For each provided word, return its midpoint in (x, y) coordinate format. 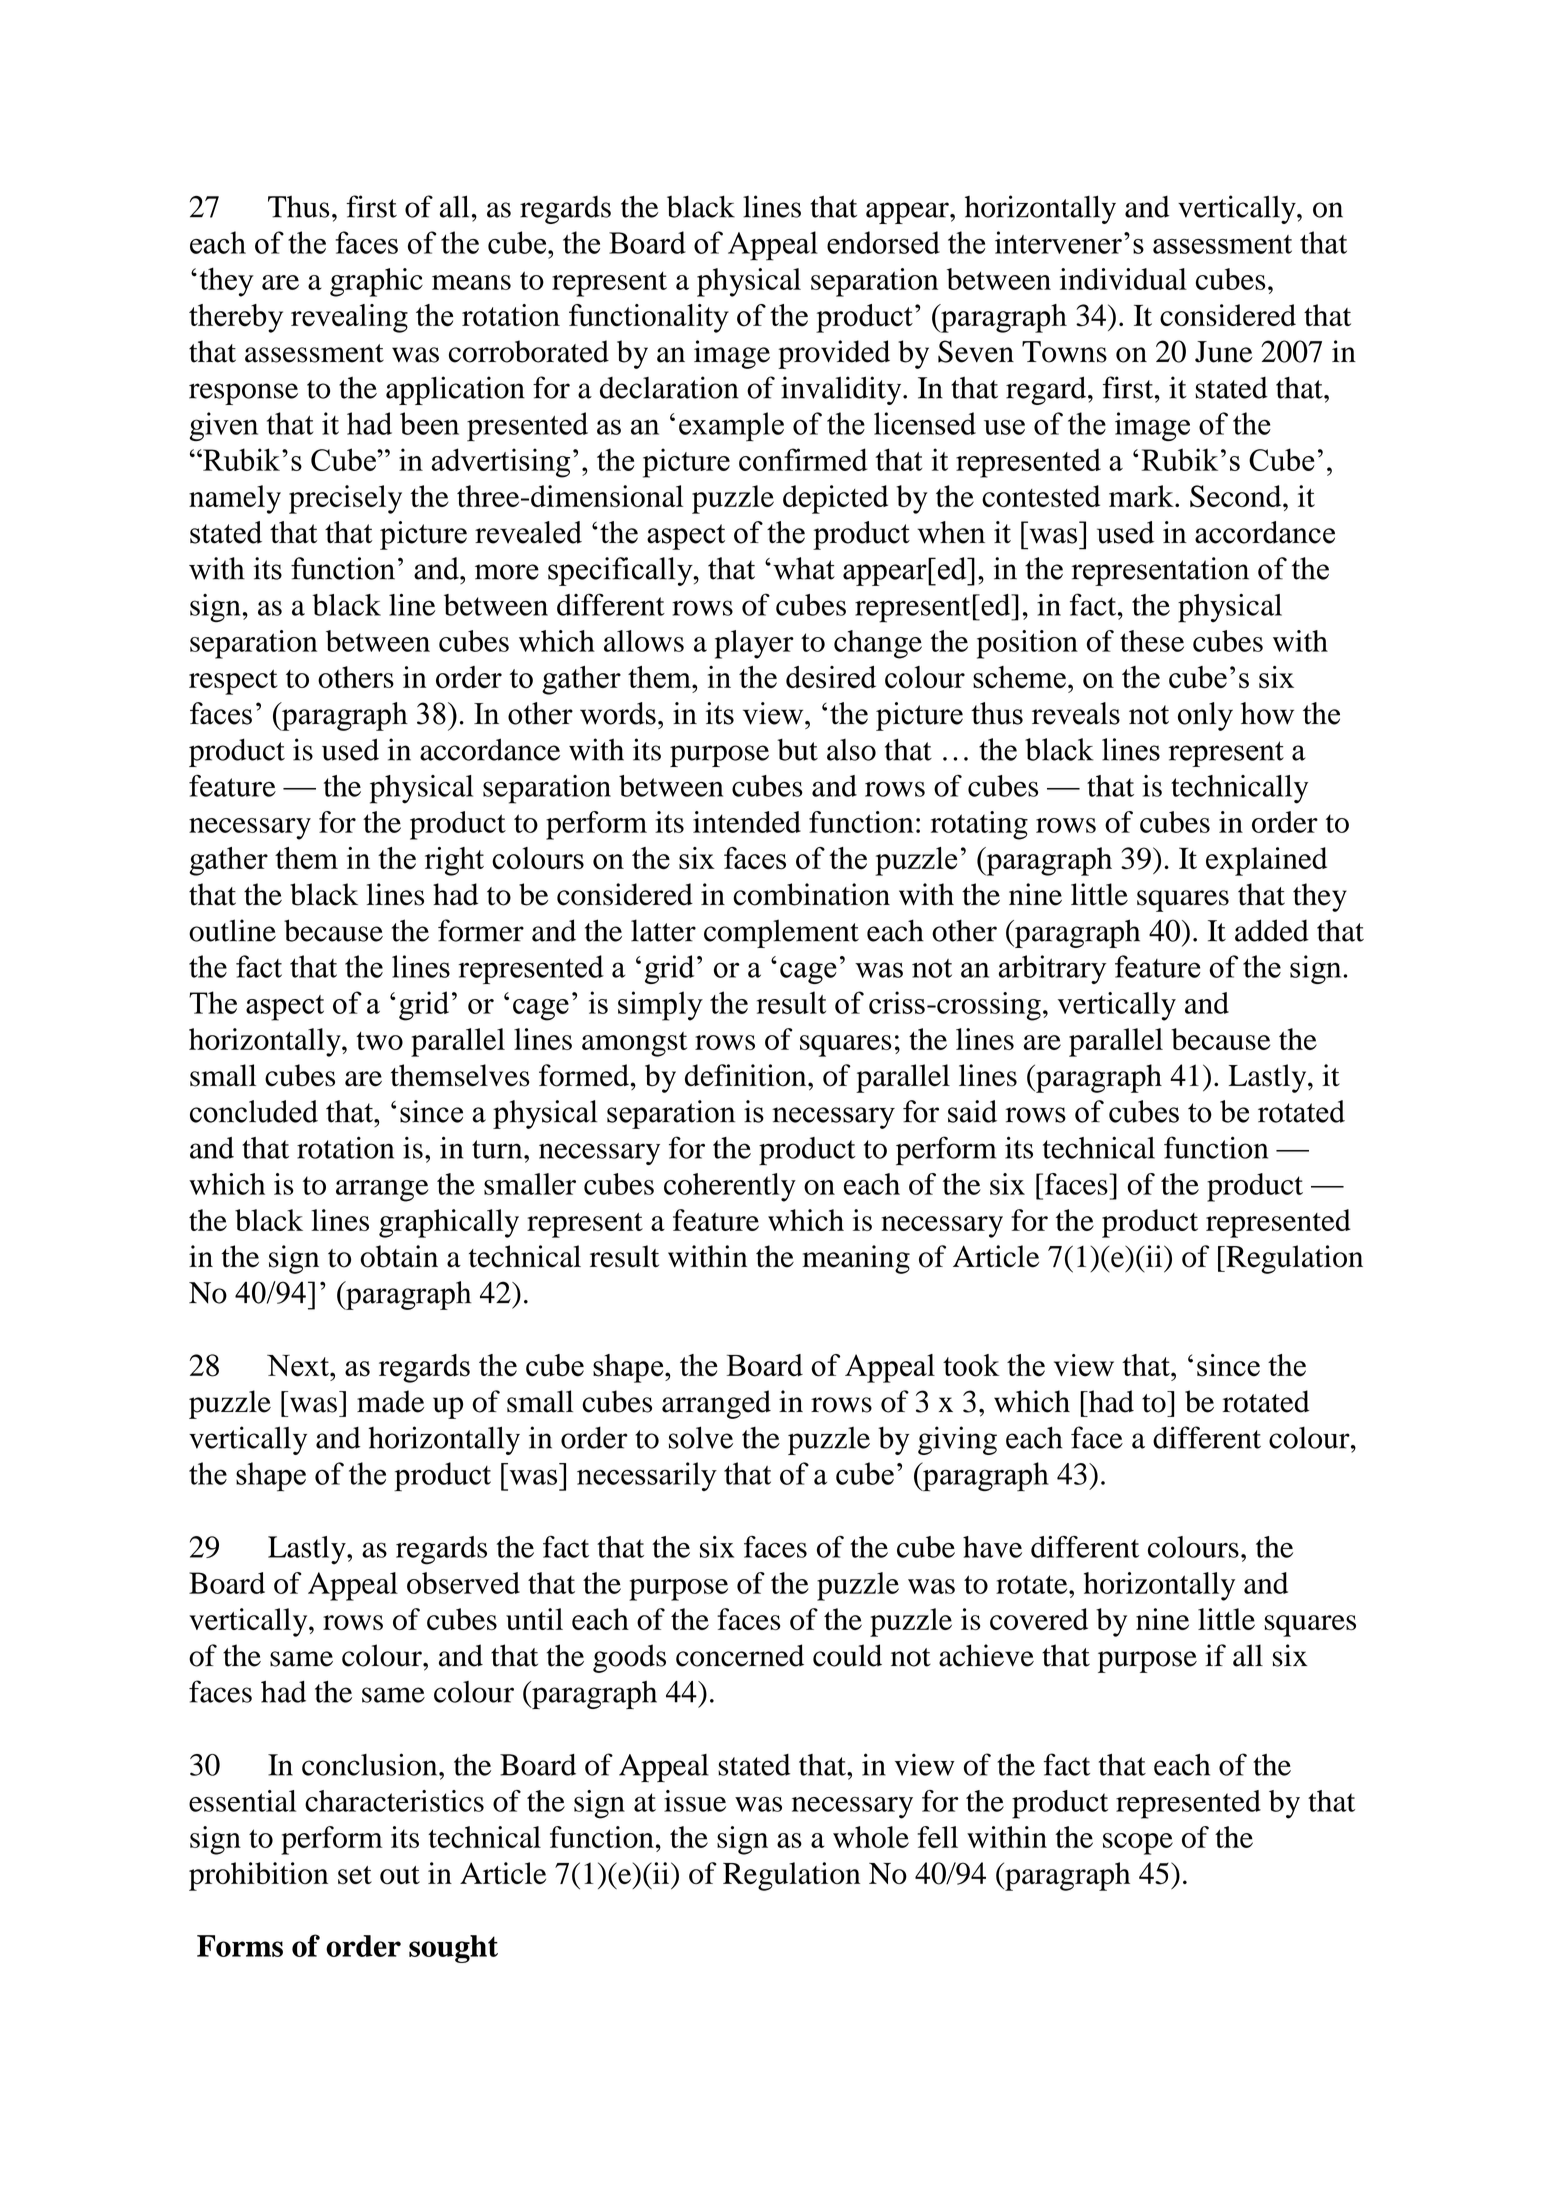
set (355, 1875)
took (971, 1365)
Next (299, 1365)
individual (1123, 279)
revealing (349, 318)
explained (1266, 861)
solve (701, 1437)
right (454, 861)
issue (695, 1801)
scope (1138, 1844)
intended (747, 822)
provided (834, 354)
